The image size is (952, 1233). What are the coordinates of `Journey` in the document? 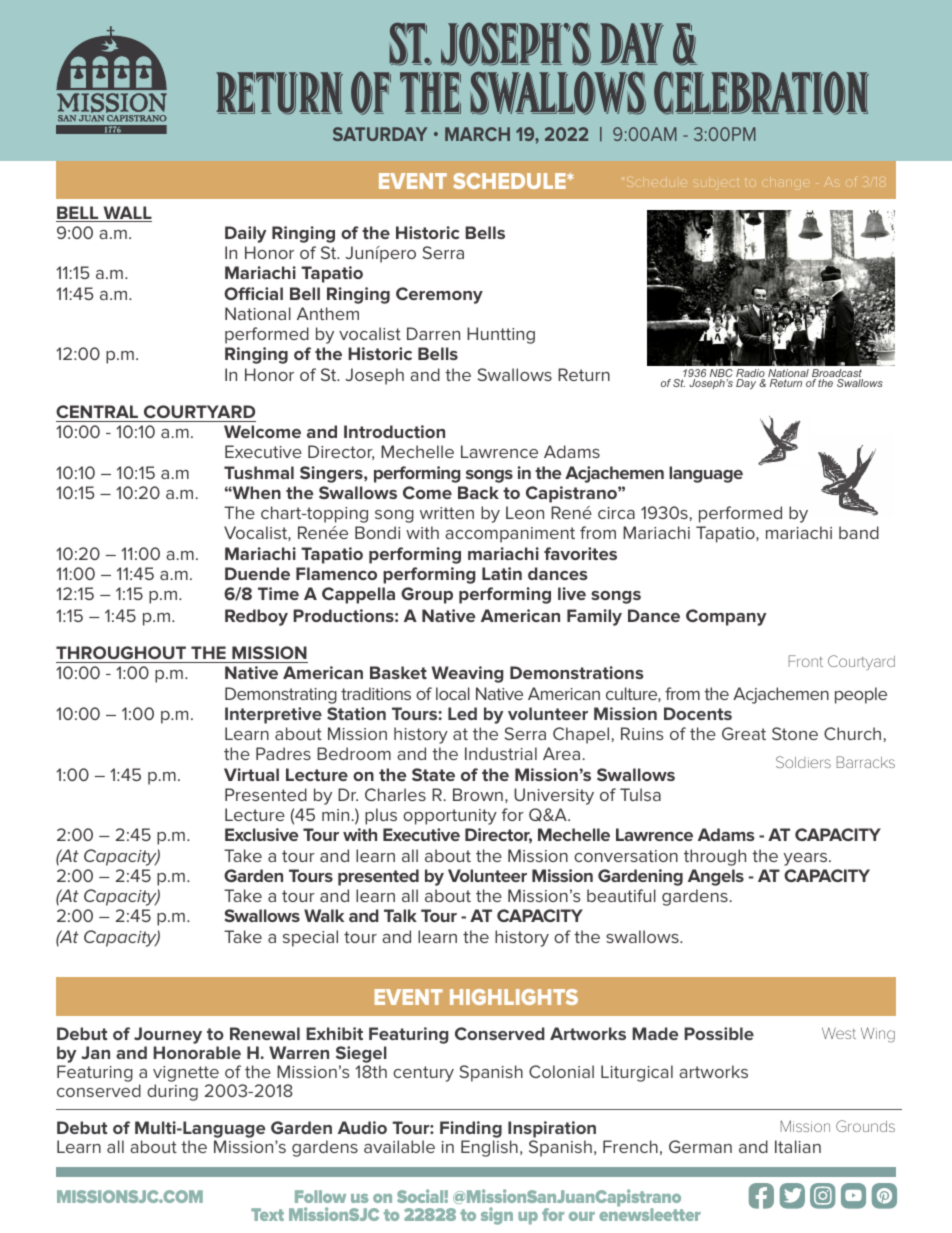 It's located at (168, 1037).
